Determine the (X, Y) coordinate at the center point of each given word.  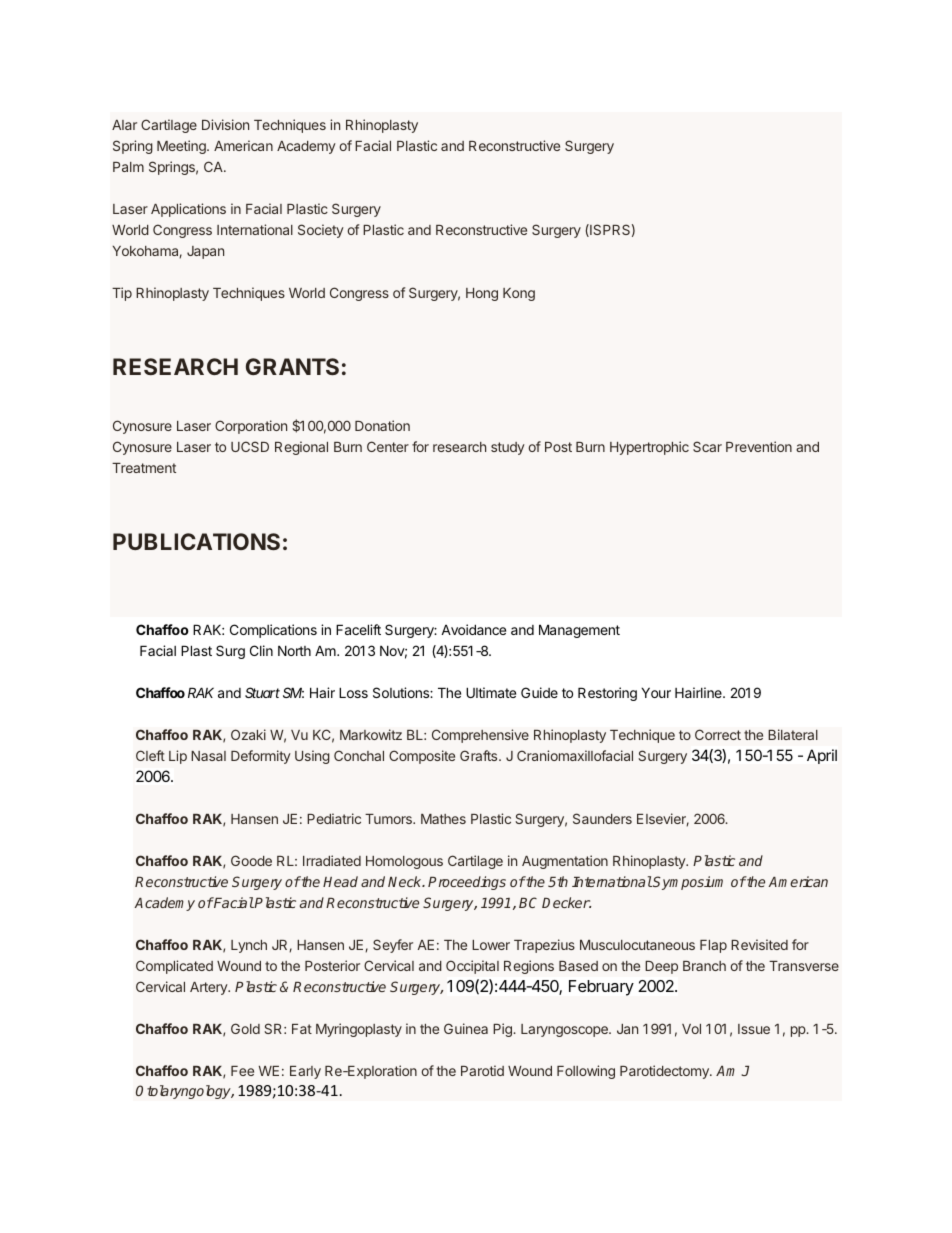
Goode (251, 860)
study (508, 448)
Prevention (759, 446)
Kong (519, 294)
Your (656, 692)
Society (321, 231)
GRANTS (292, 366)
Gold (245, 1028)
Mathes (443, 819)
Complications (273, 631)
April (822, 756)
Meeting (182, 147)
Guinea (466, 1028)
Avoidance (473, 629)
